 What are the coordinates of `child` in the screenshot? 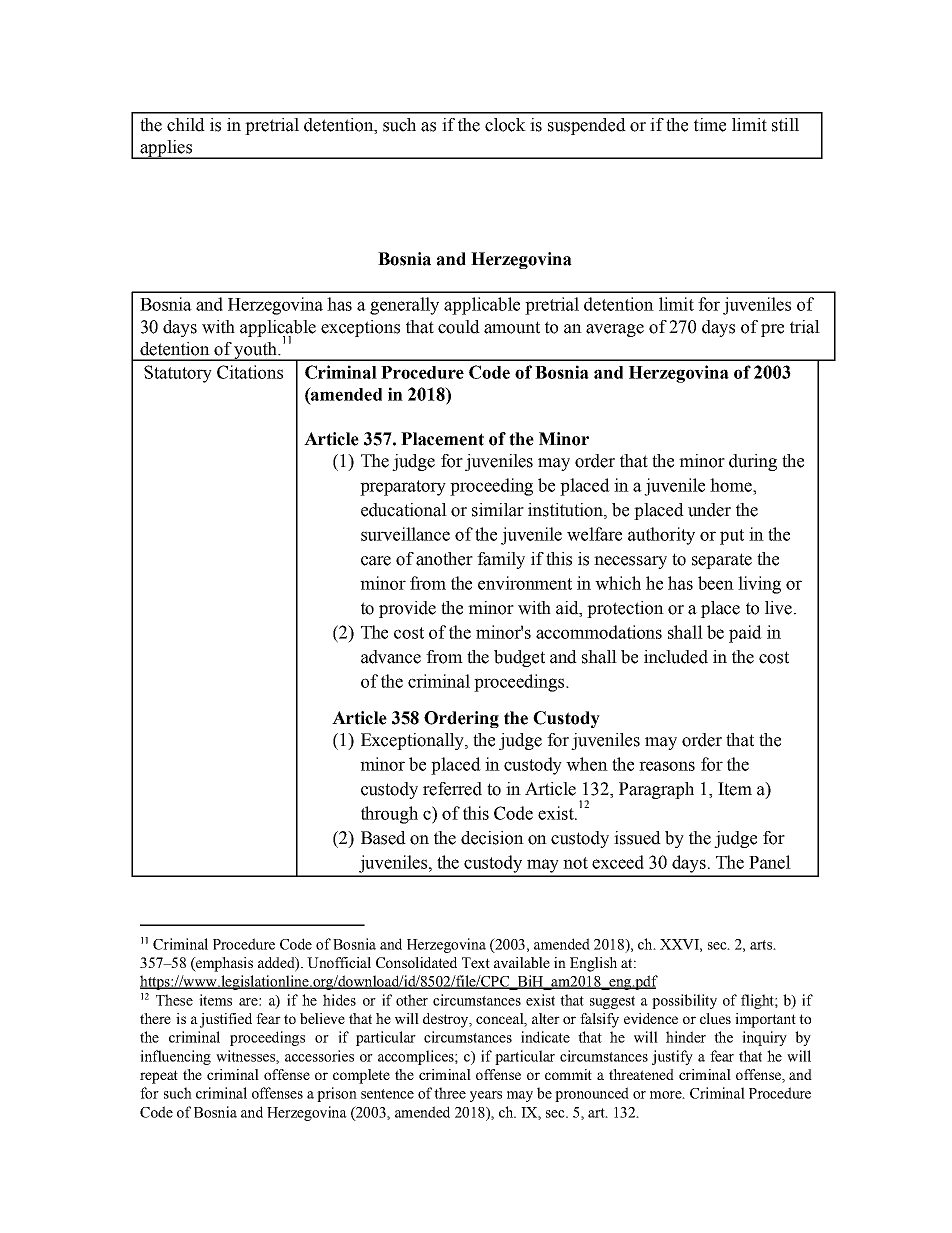 It's located at (186, 125).
